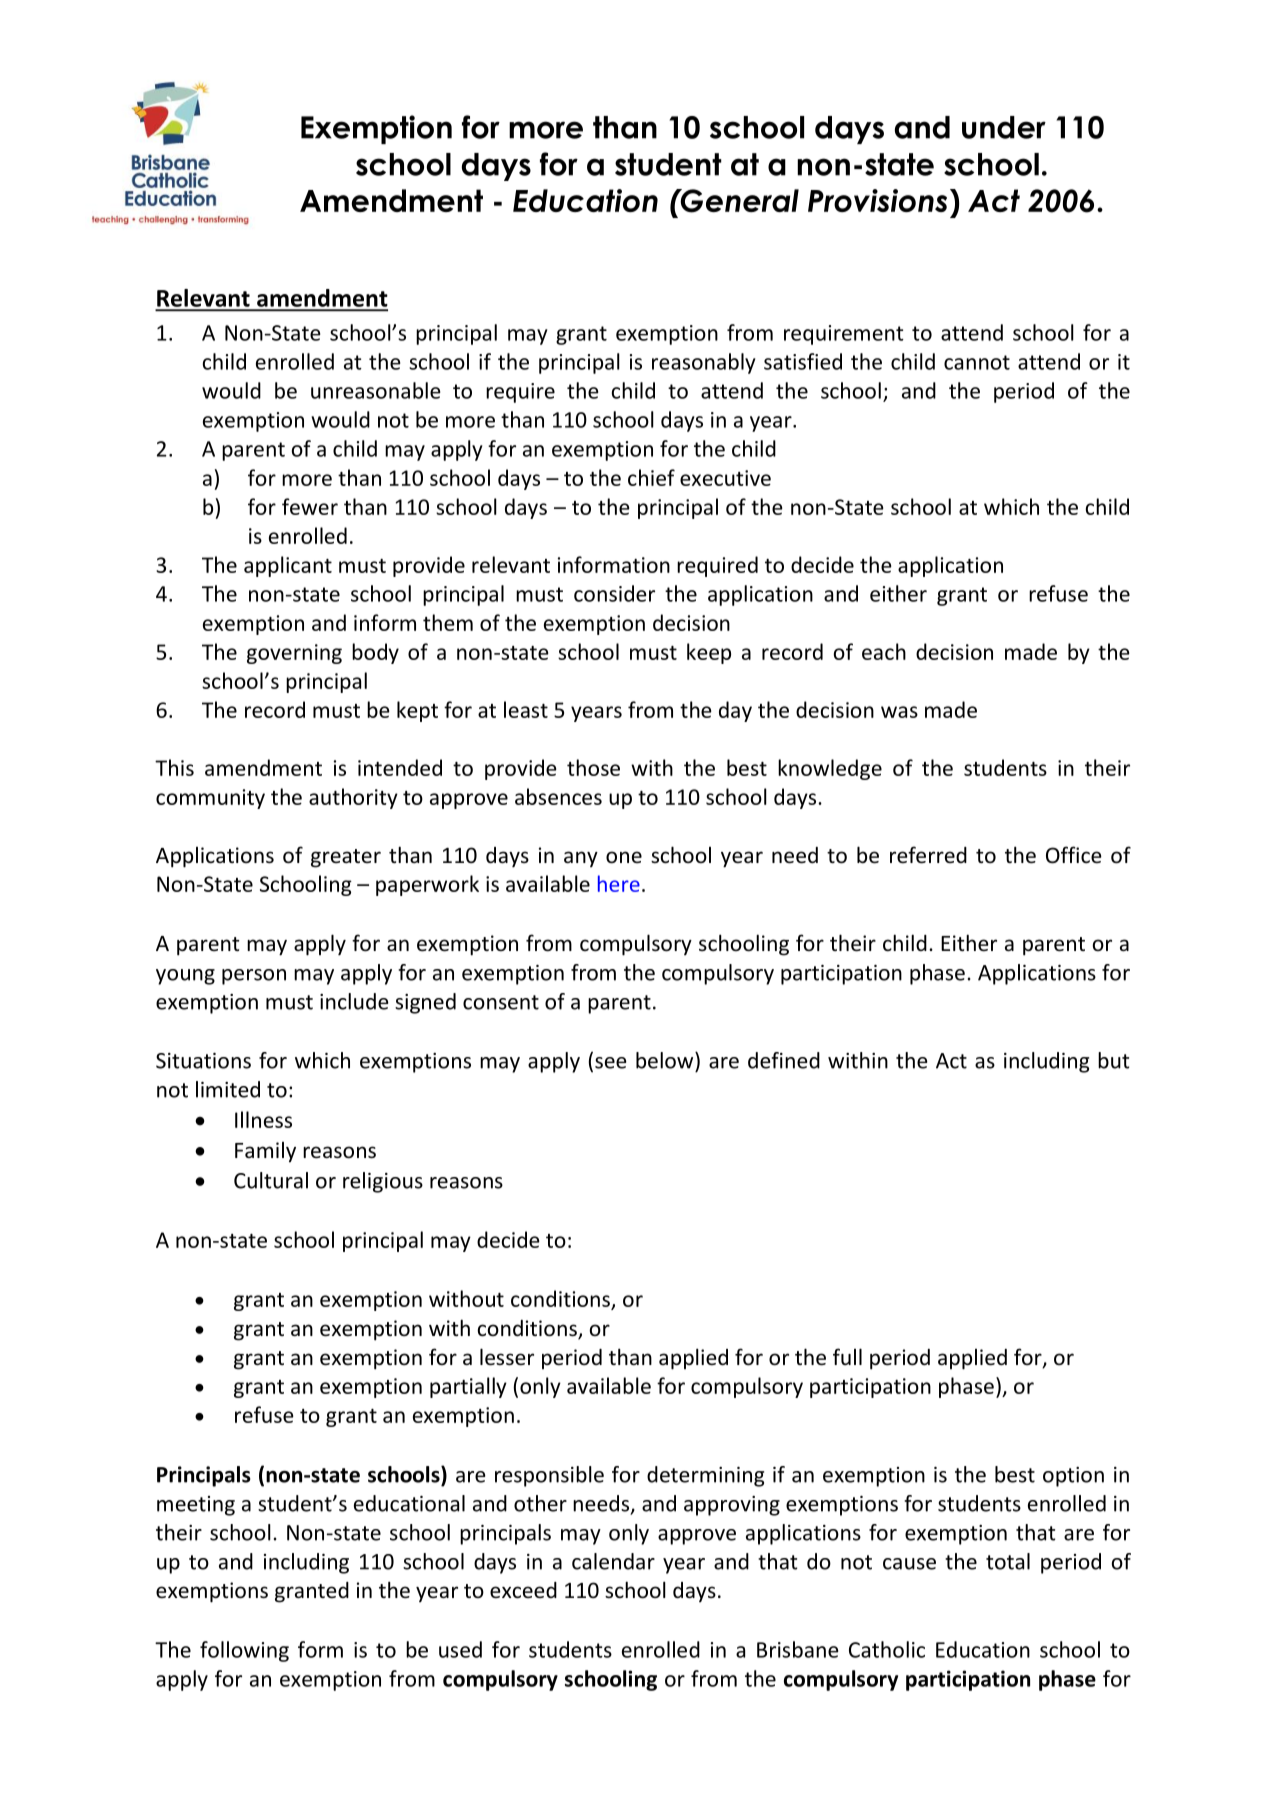  What do you see at coordinates (709, 653) in the document?
I see `keep` at bounding box center [709, 653].
